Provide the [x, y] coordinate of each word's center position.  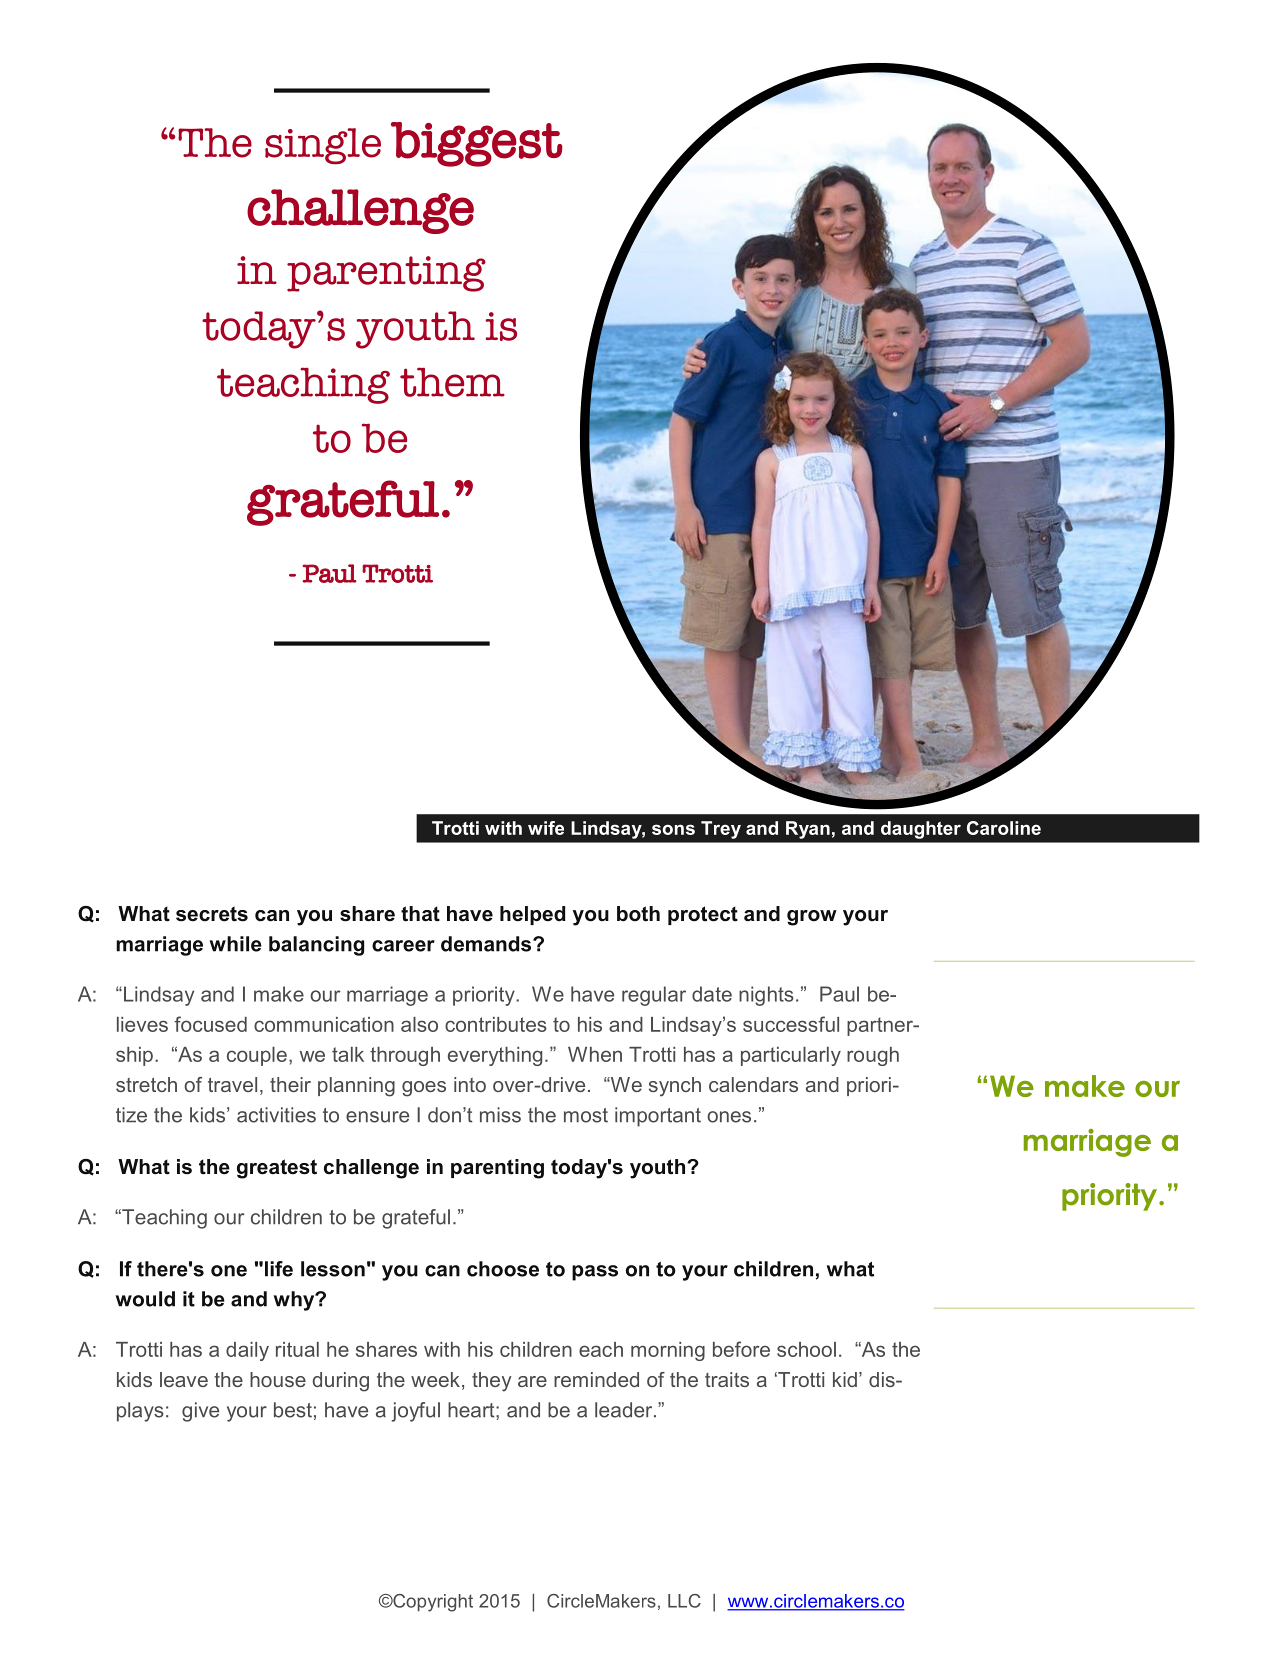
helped [532, 915]
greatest [277, 1169]
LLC [684, 1601]
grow [812, 918]
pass [595, 1273]
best [293, 1410]
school [806, 1349]
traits [727, 1379]
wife [546, 828]
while [236, 944]
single [323, 146]
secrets [212, 914]
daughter [921, 830]
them [452, 382]
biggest [477, 144]
